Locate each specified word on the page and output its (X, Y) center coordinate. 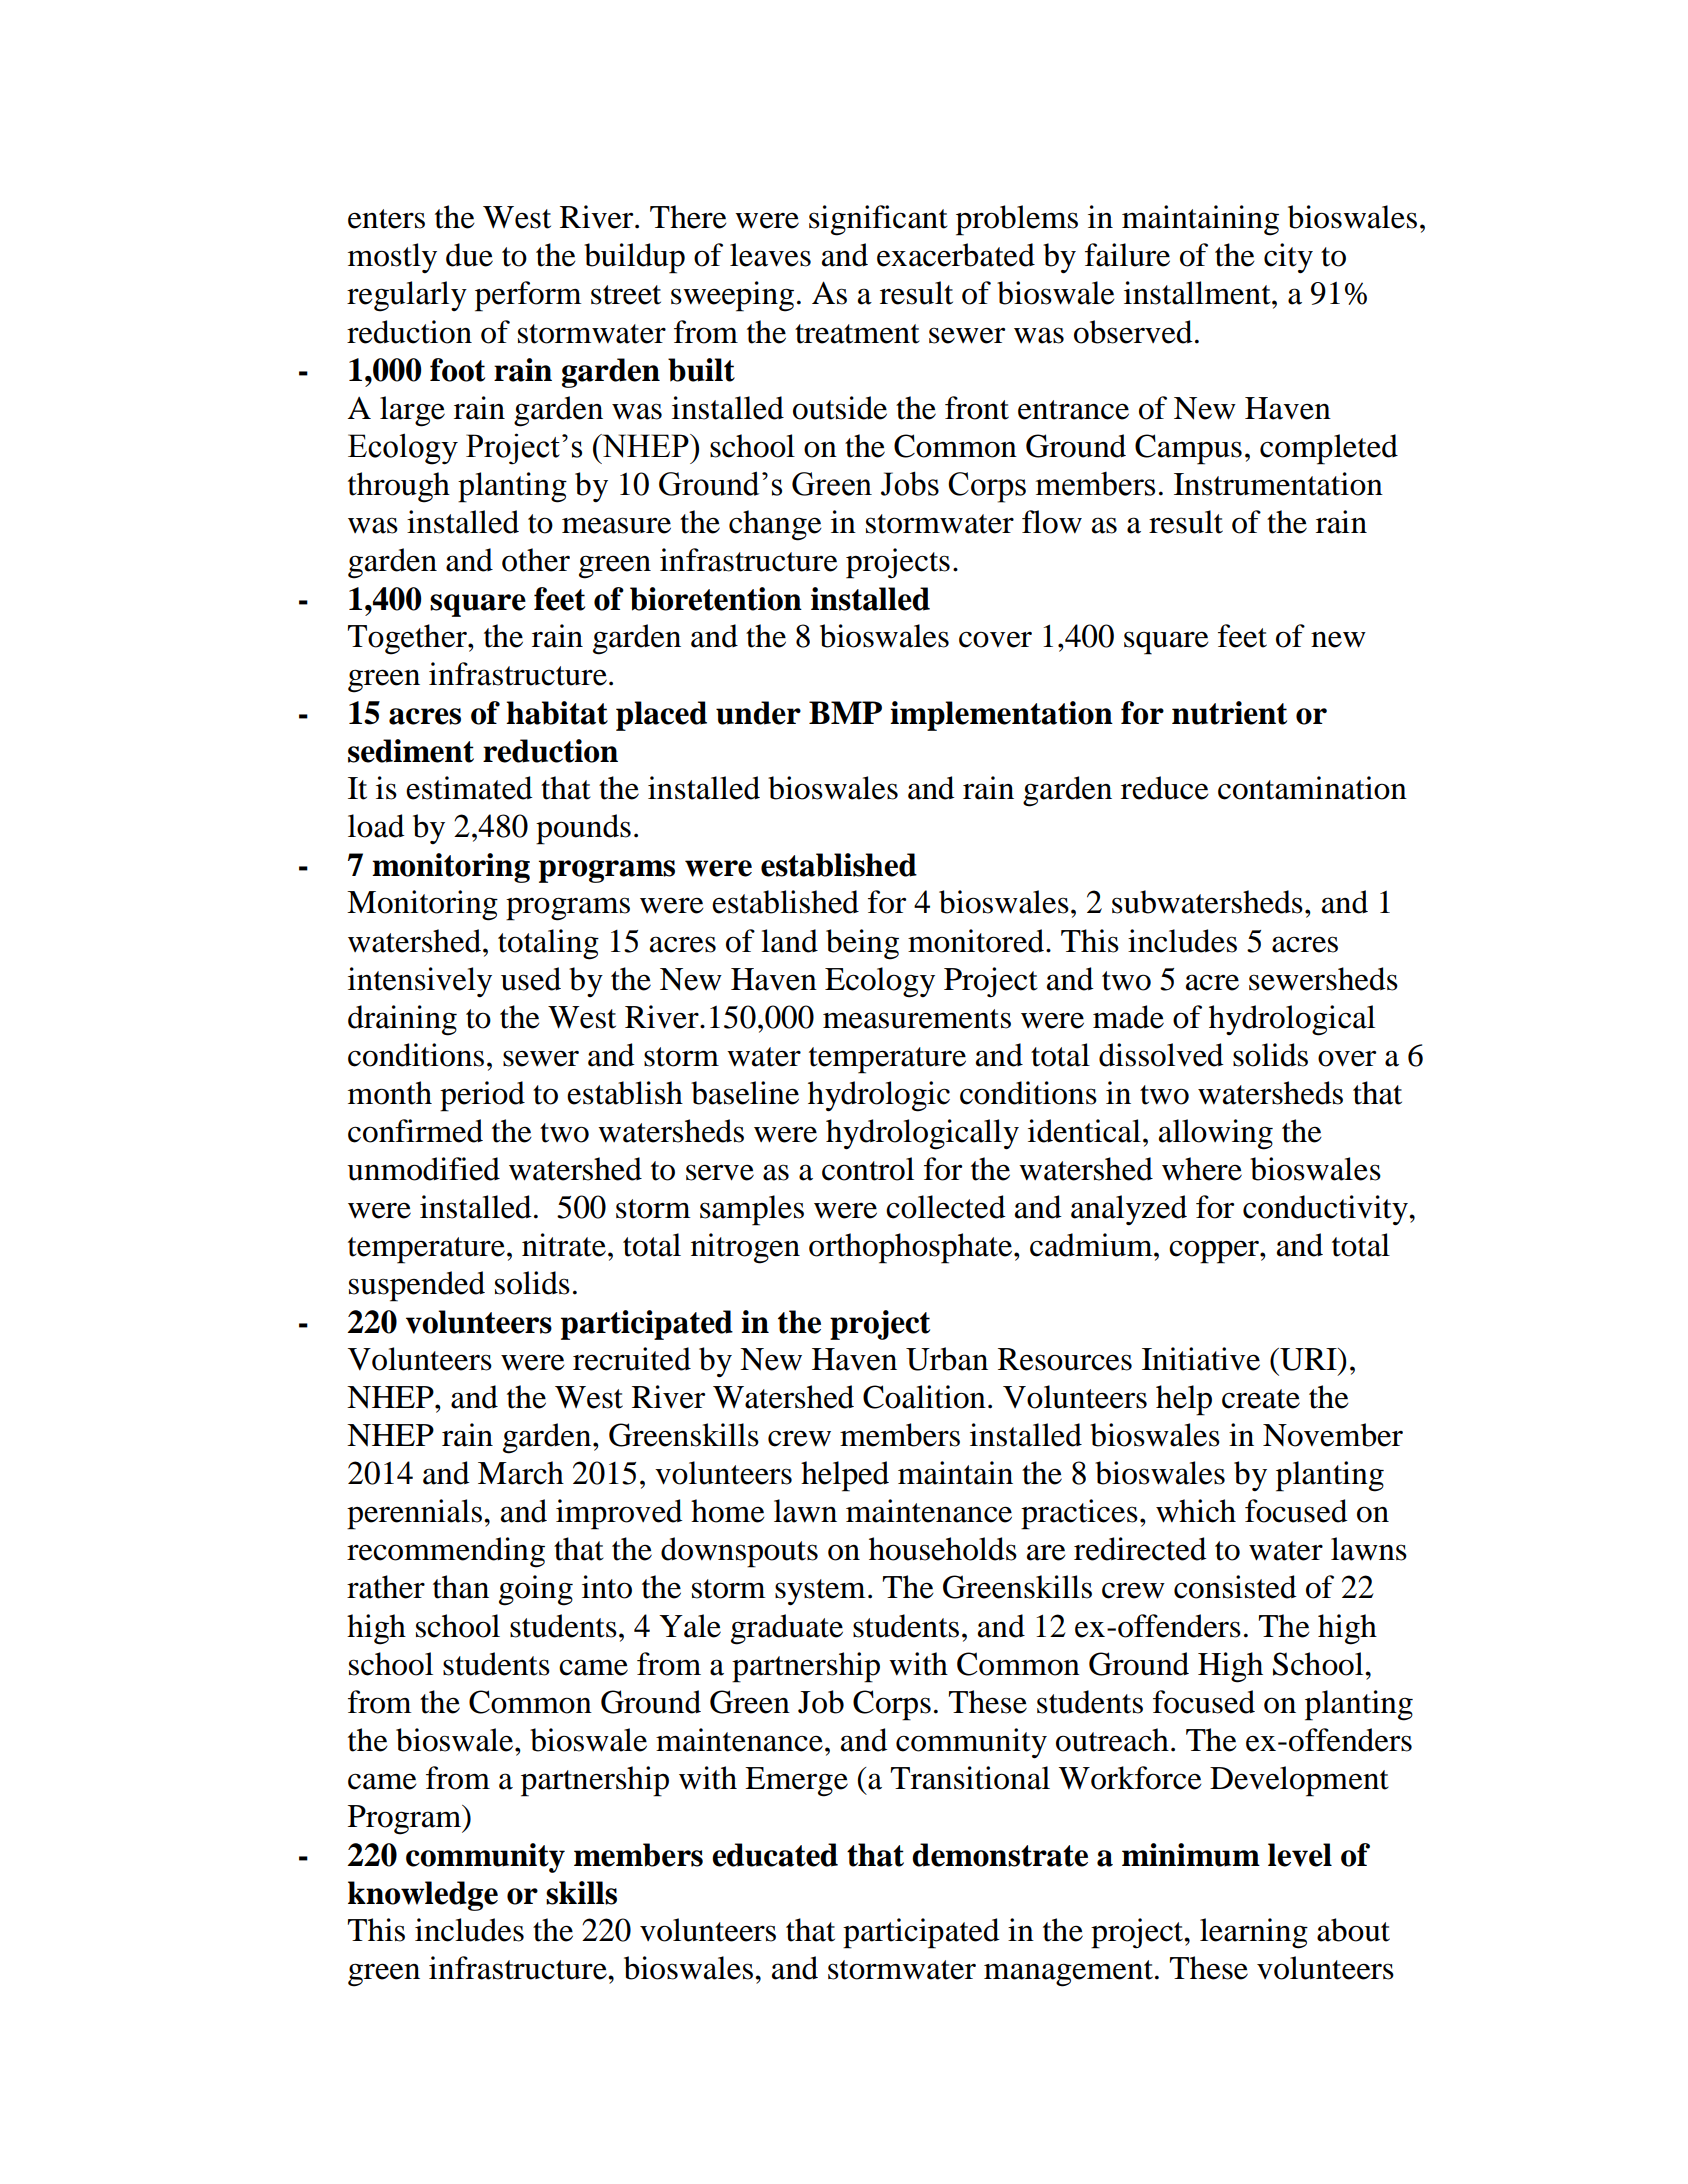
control (868, 1169)
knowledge (423, 1896)
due (469, 255)
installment (1198, 293)
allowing (1216, 1134)
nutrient (1229, 713)
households (943, 1549)
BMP (845, 712)
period (482, 1096)
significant (878, 220)
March (521, 1473)
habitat (557, 713)
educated (775, 1855)
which (1196, 1511)
